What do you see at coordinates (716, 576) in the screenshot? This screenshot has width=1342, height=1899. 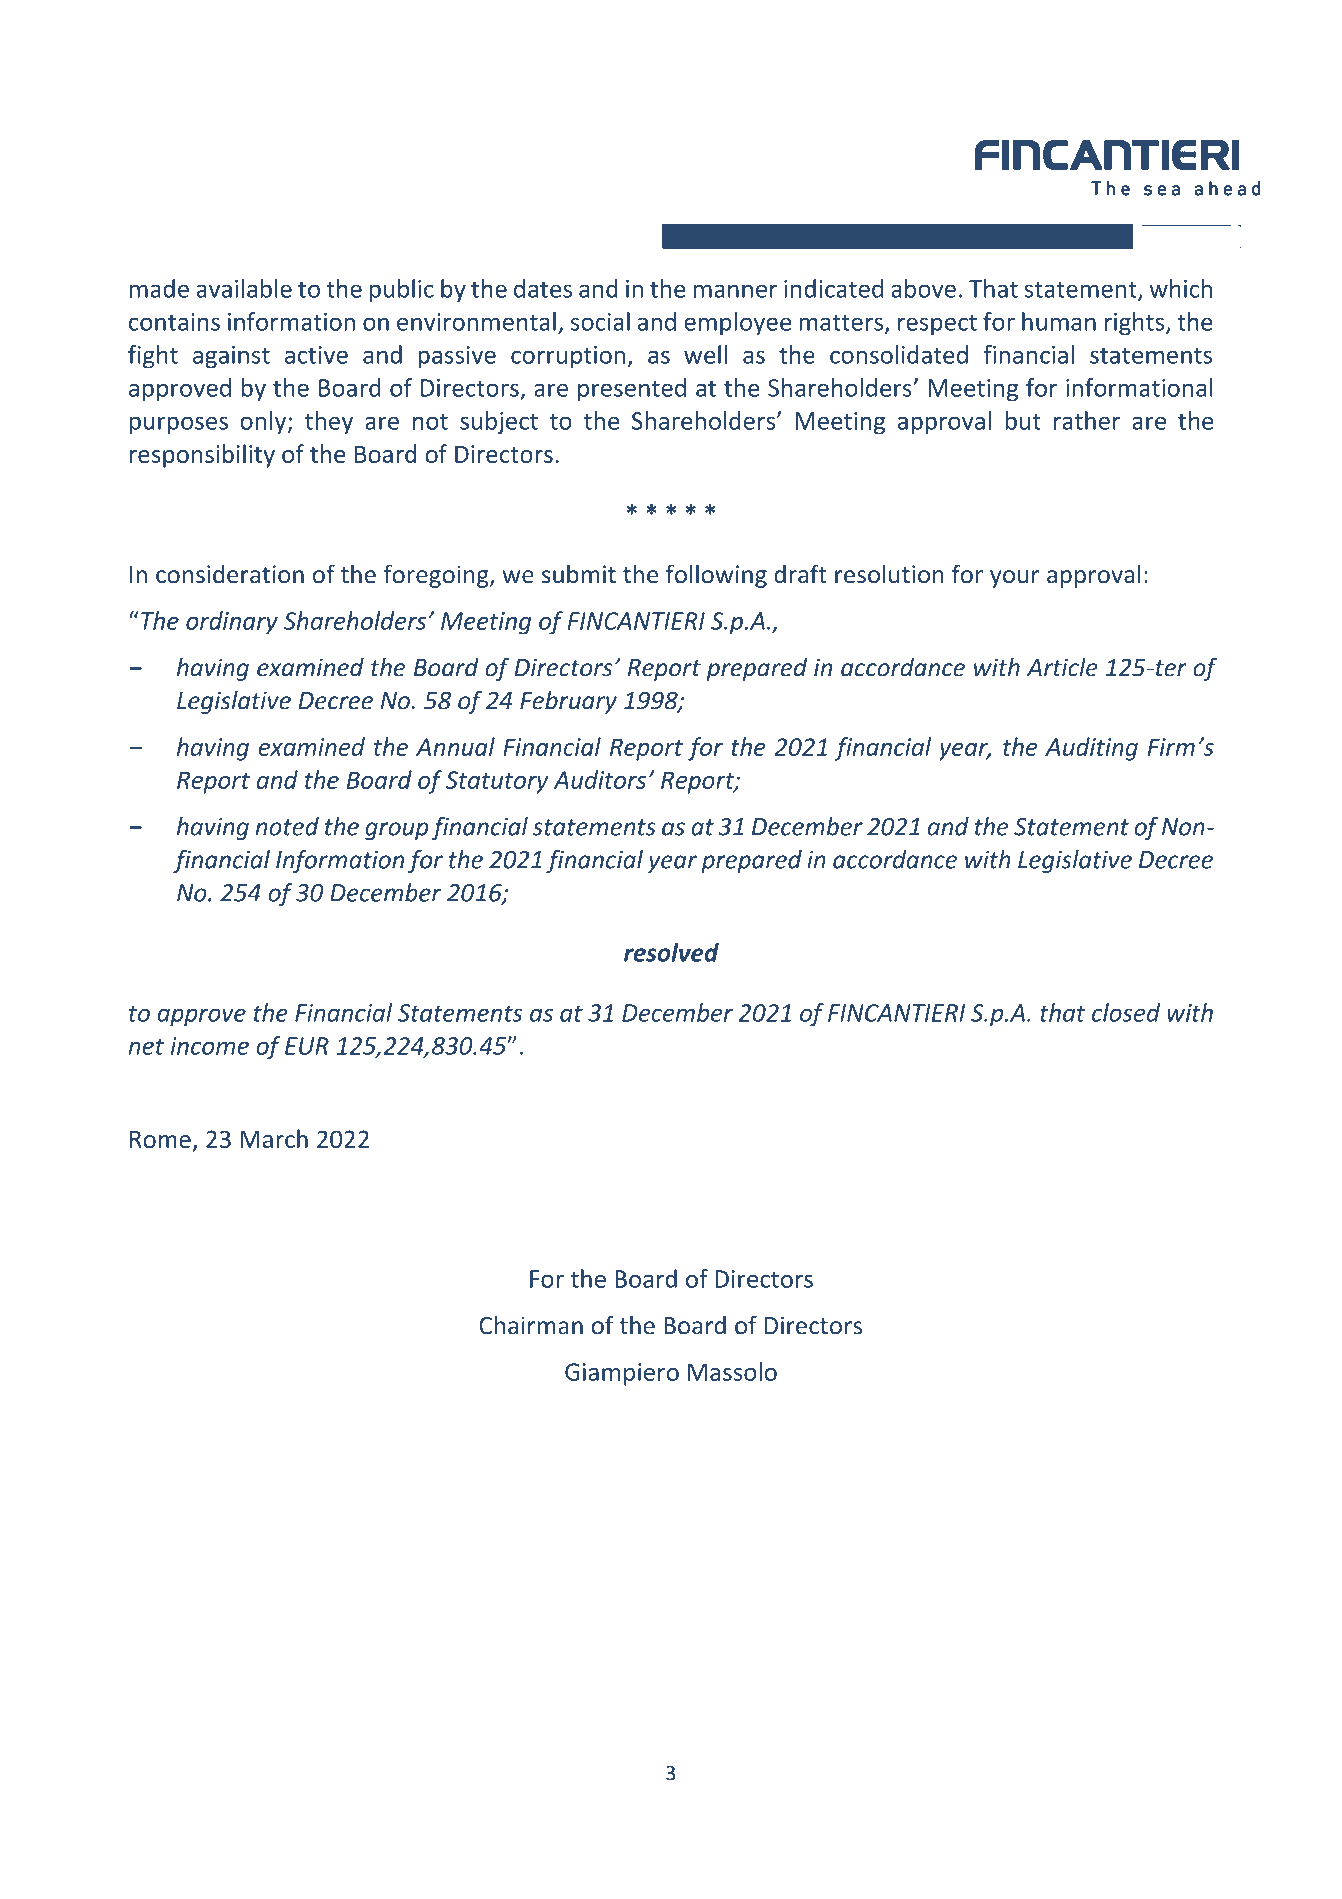 I see `following` at bounding box center [716, 576].
